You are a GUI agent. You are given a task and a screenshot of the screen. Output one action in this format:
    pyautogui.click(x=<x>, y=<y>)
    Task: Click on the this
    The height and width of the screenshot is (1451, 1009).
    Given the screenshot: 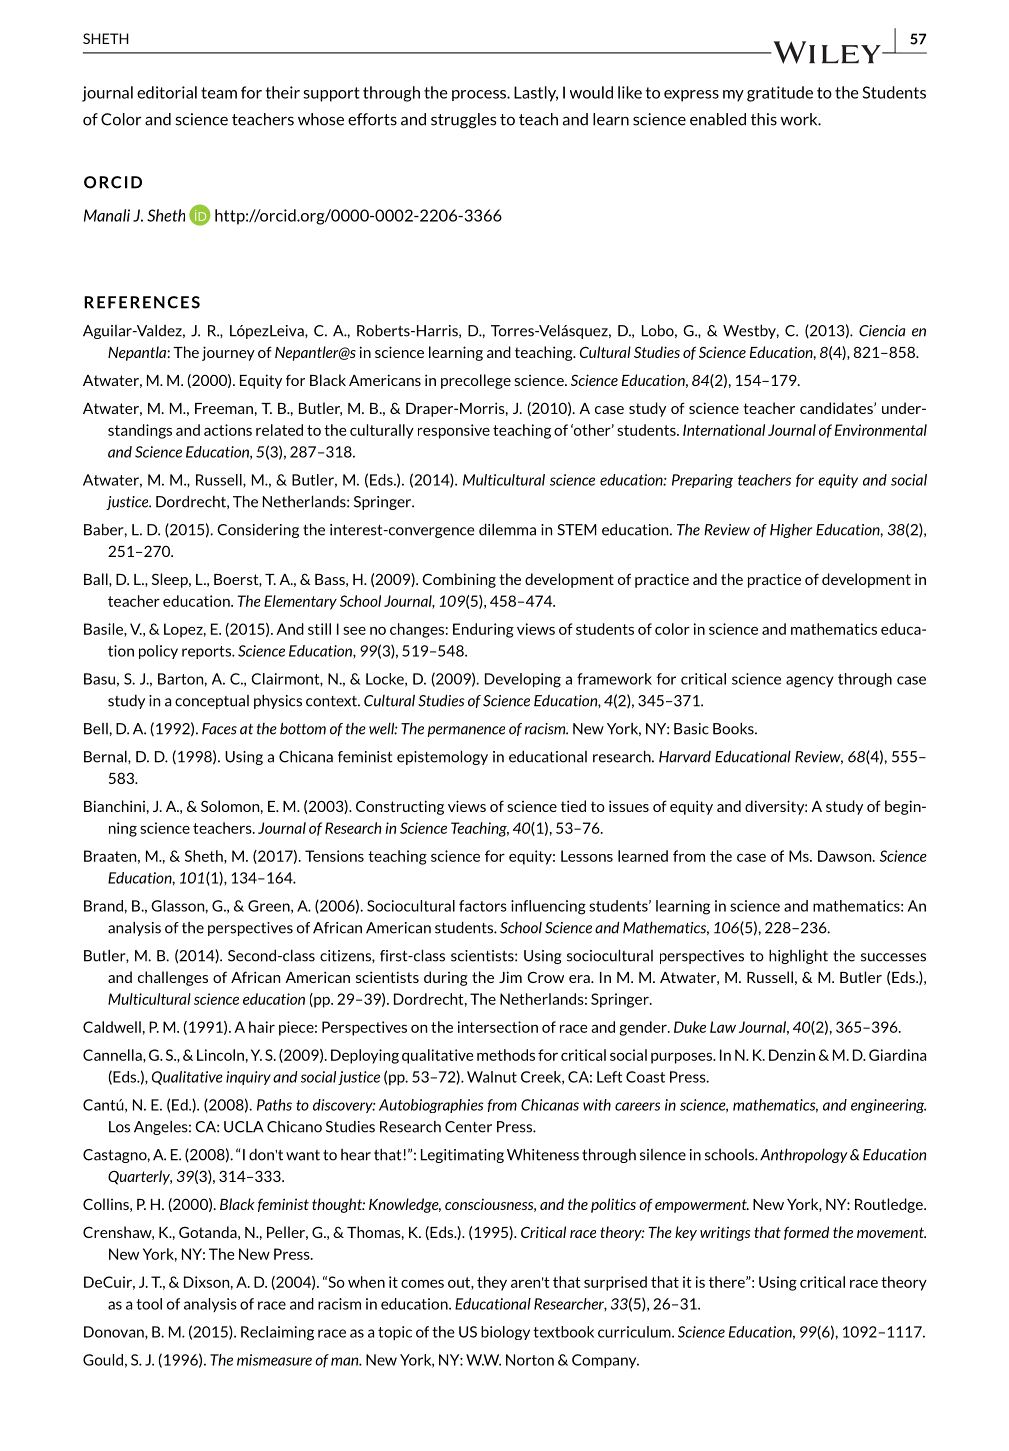 What is the action you would take?
    pyautogui.click(x=764, y=119)
